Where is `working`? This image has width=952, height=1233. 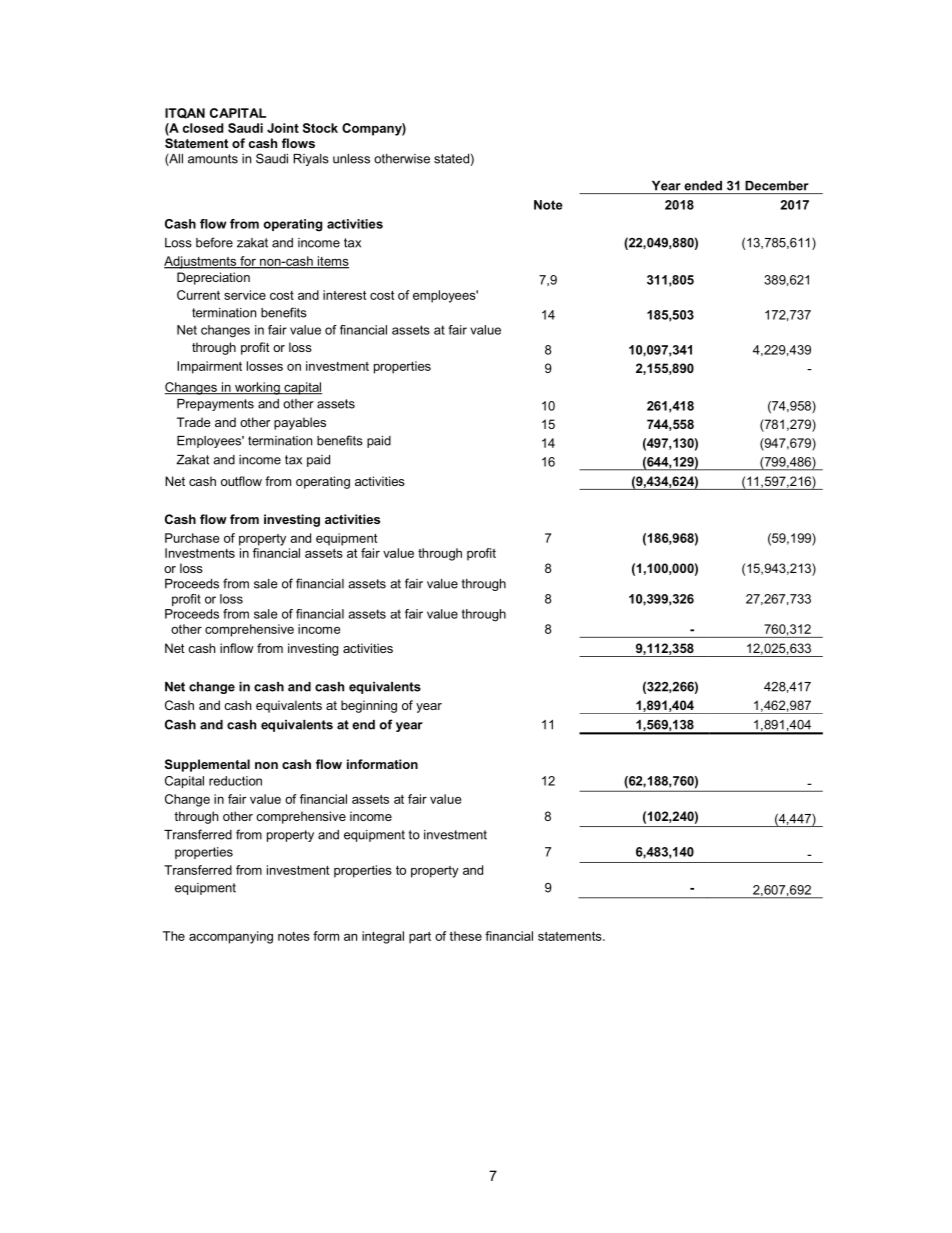 working is located at coordinates (257, 388).
